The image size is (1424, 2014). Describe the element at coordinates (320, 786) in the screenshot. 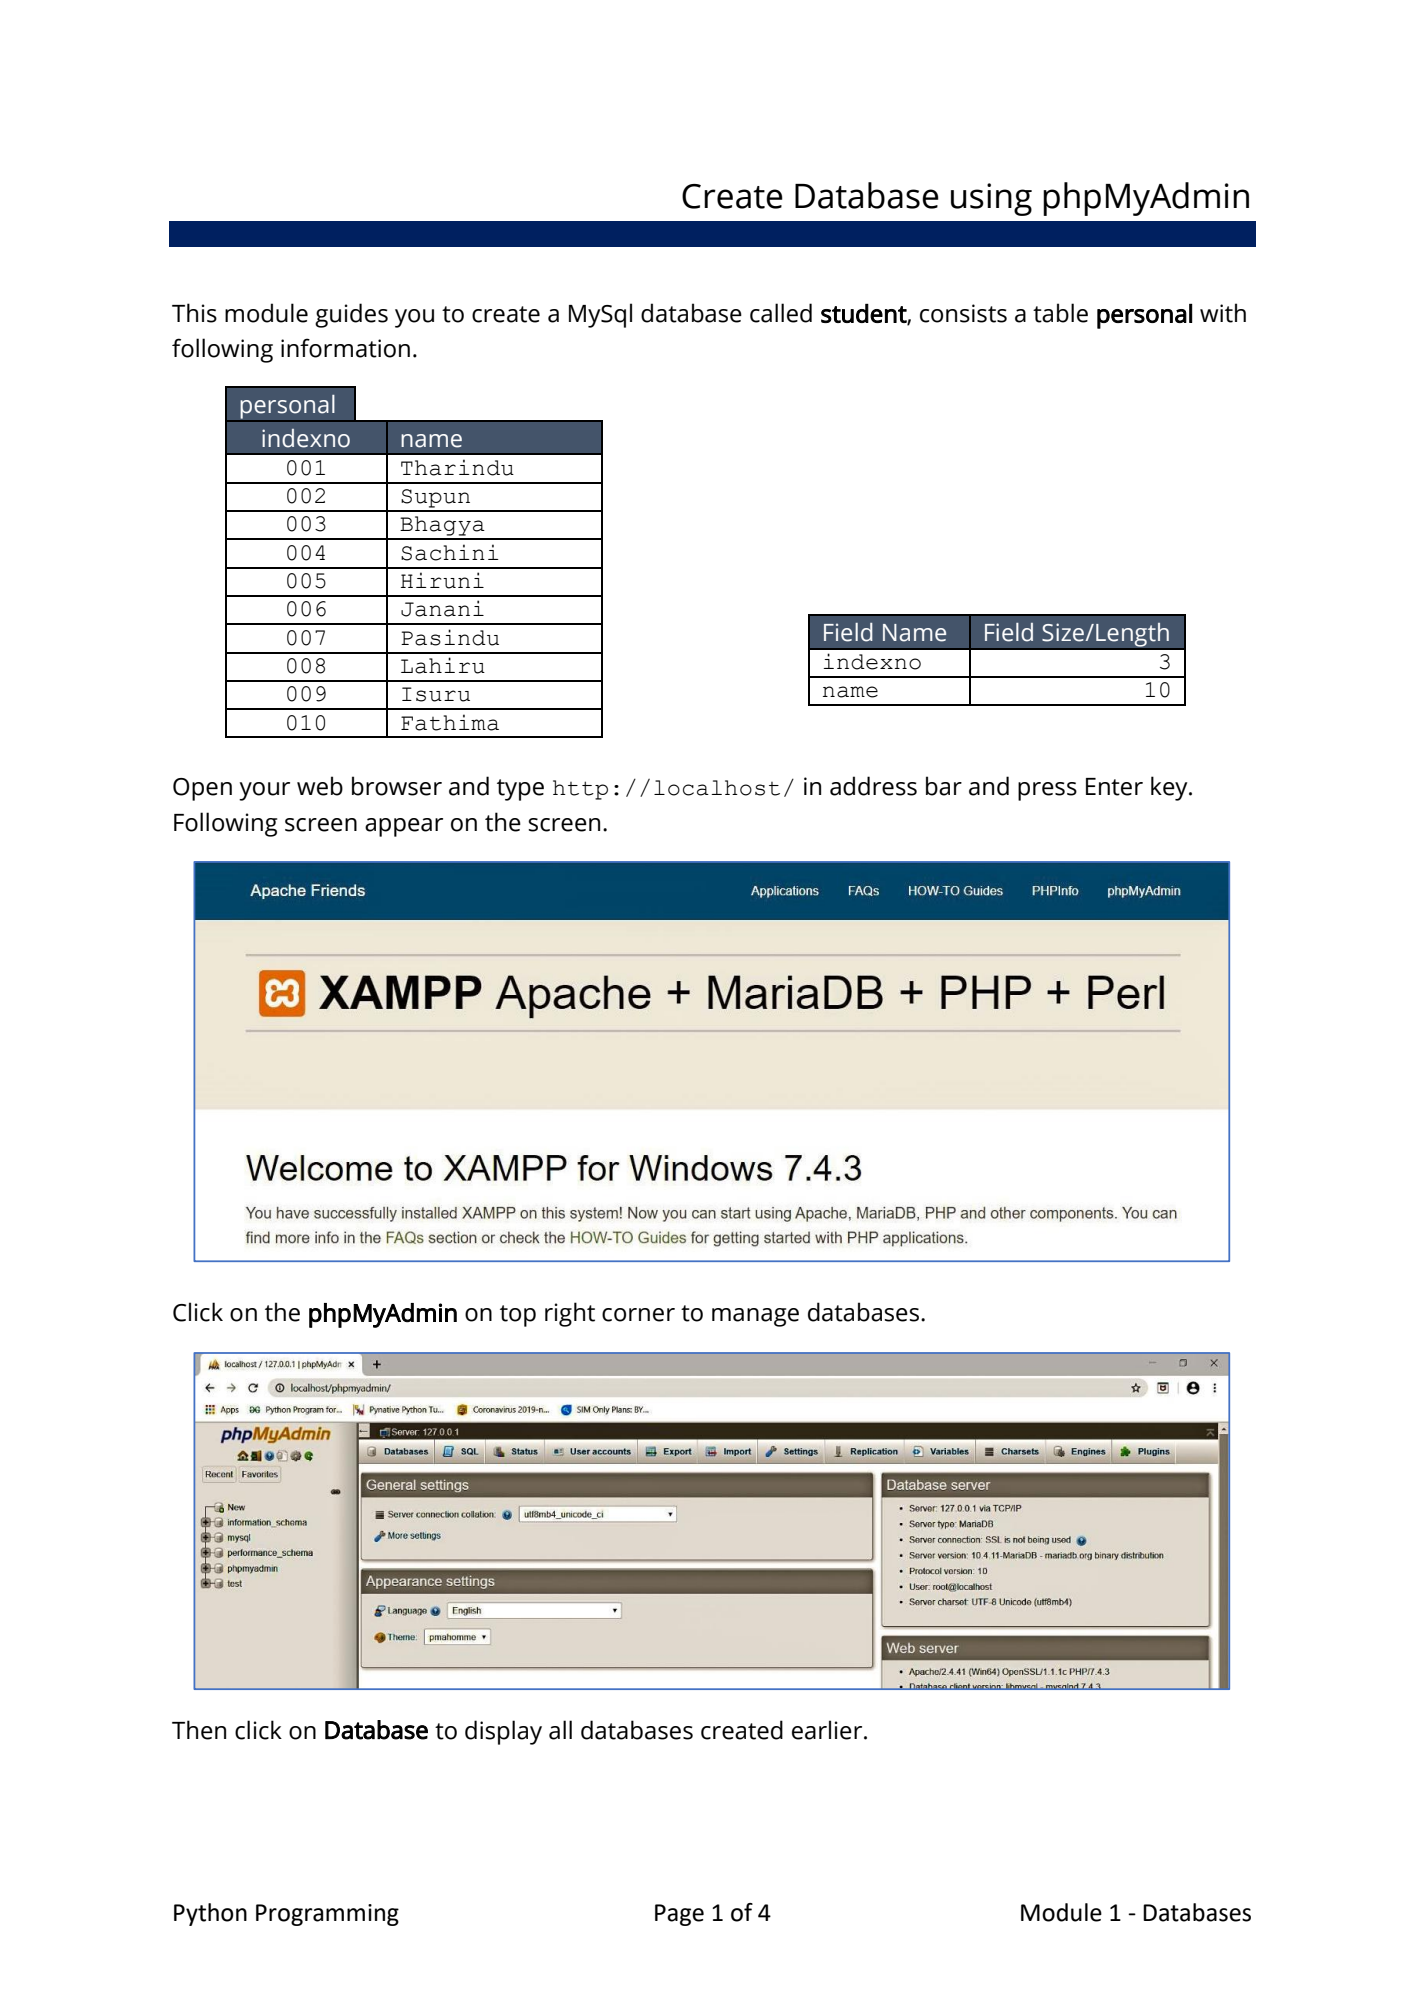

I see `web` at that location.
